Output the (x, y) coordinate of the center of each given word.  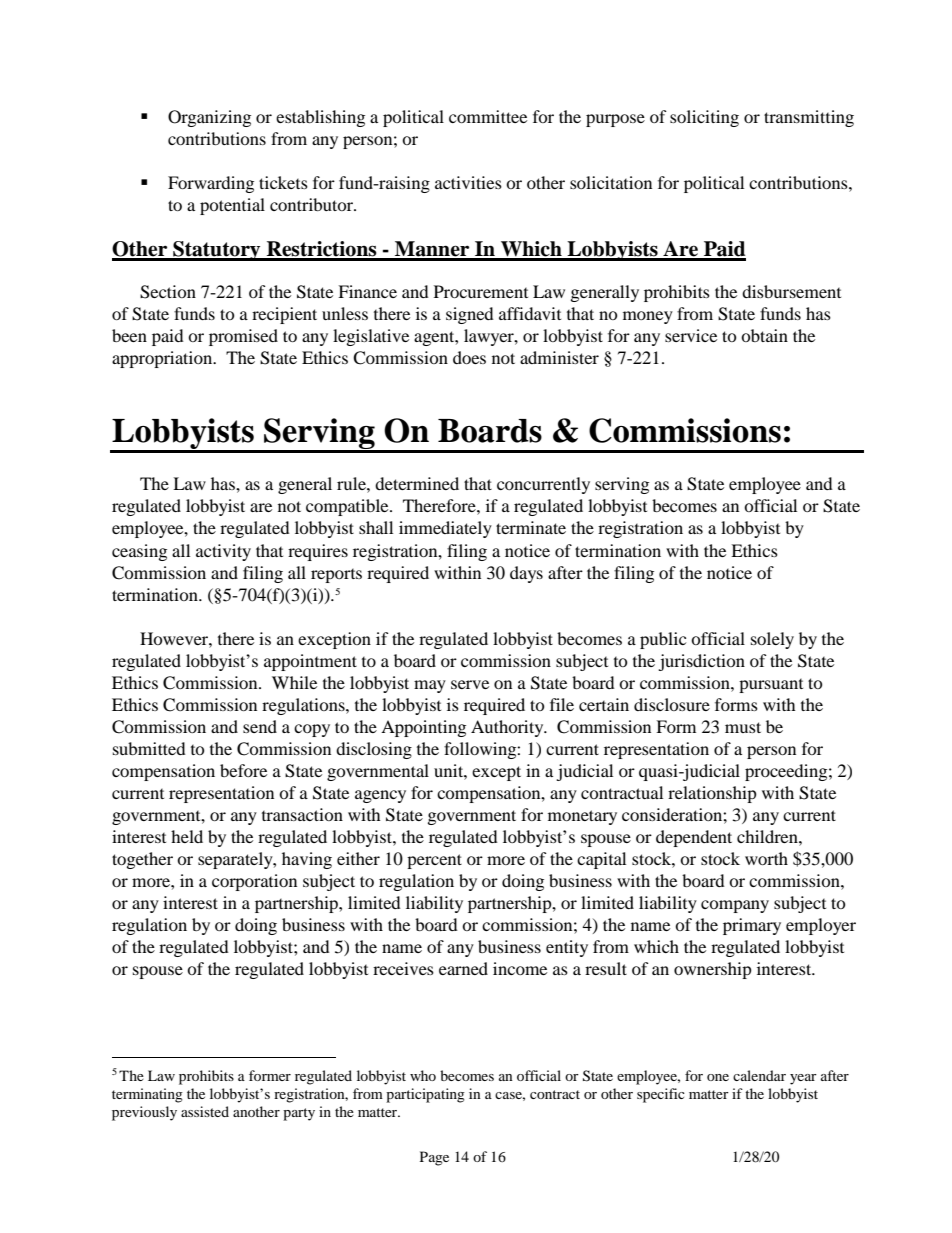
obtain (764, 335)
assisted (205, 1111)
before (243, 770)
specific (661, 1095)
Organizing (209, 118)
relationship (712, 794)
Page (434, 1158)
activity (223, 552)
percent (434, 861)
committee (488, 116)
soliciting (704, 118)
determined (417, 483)
